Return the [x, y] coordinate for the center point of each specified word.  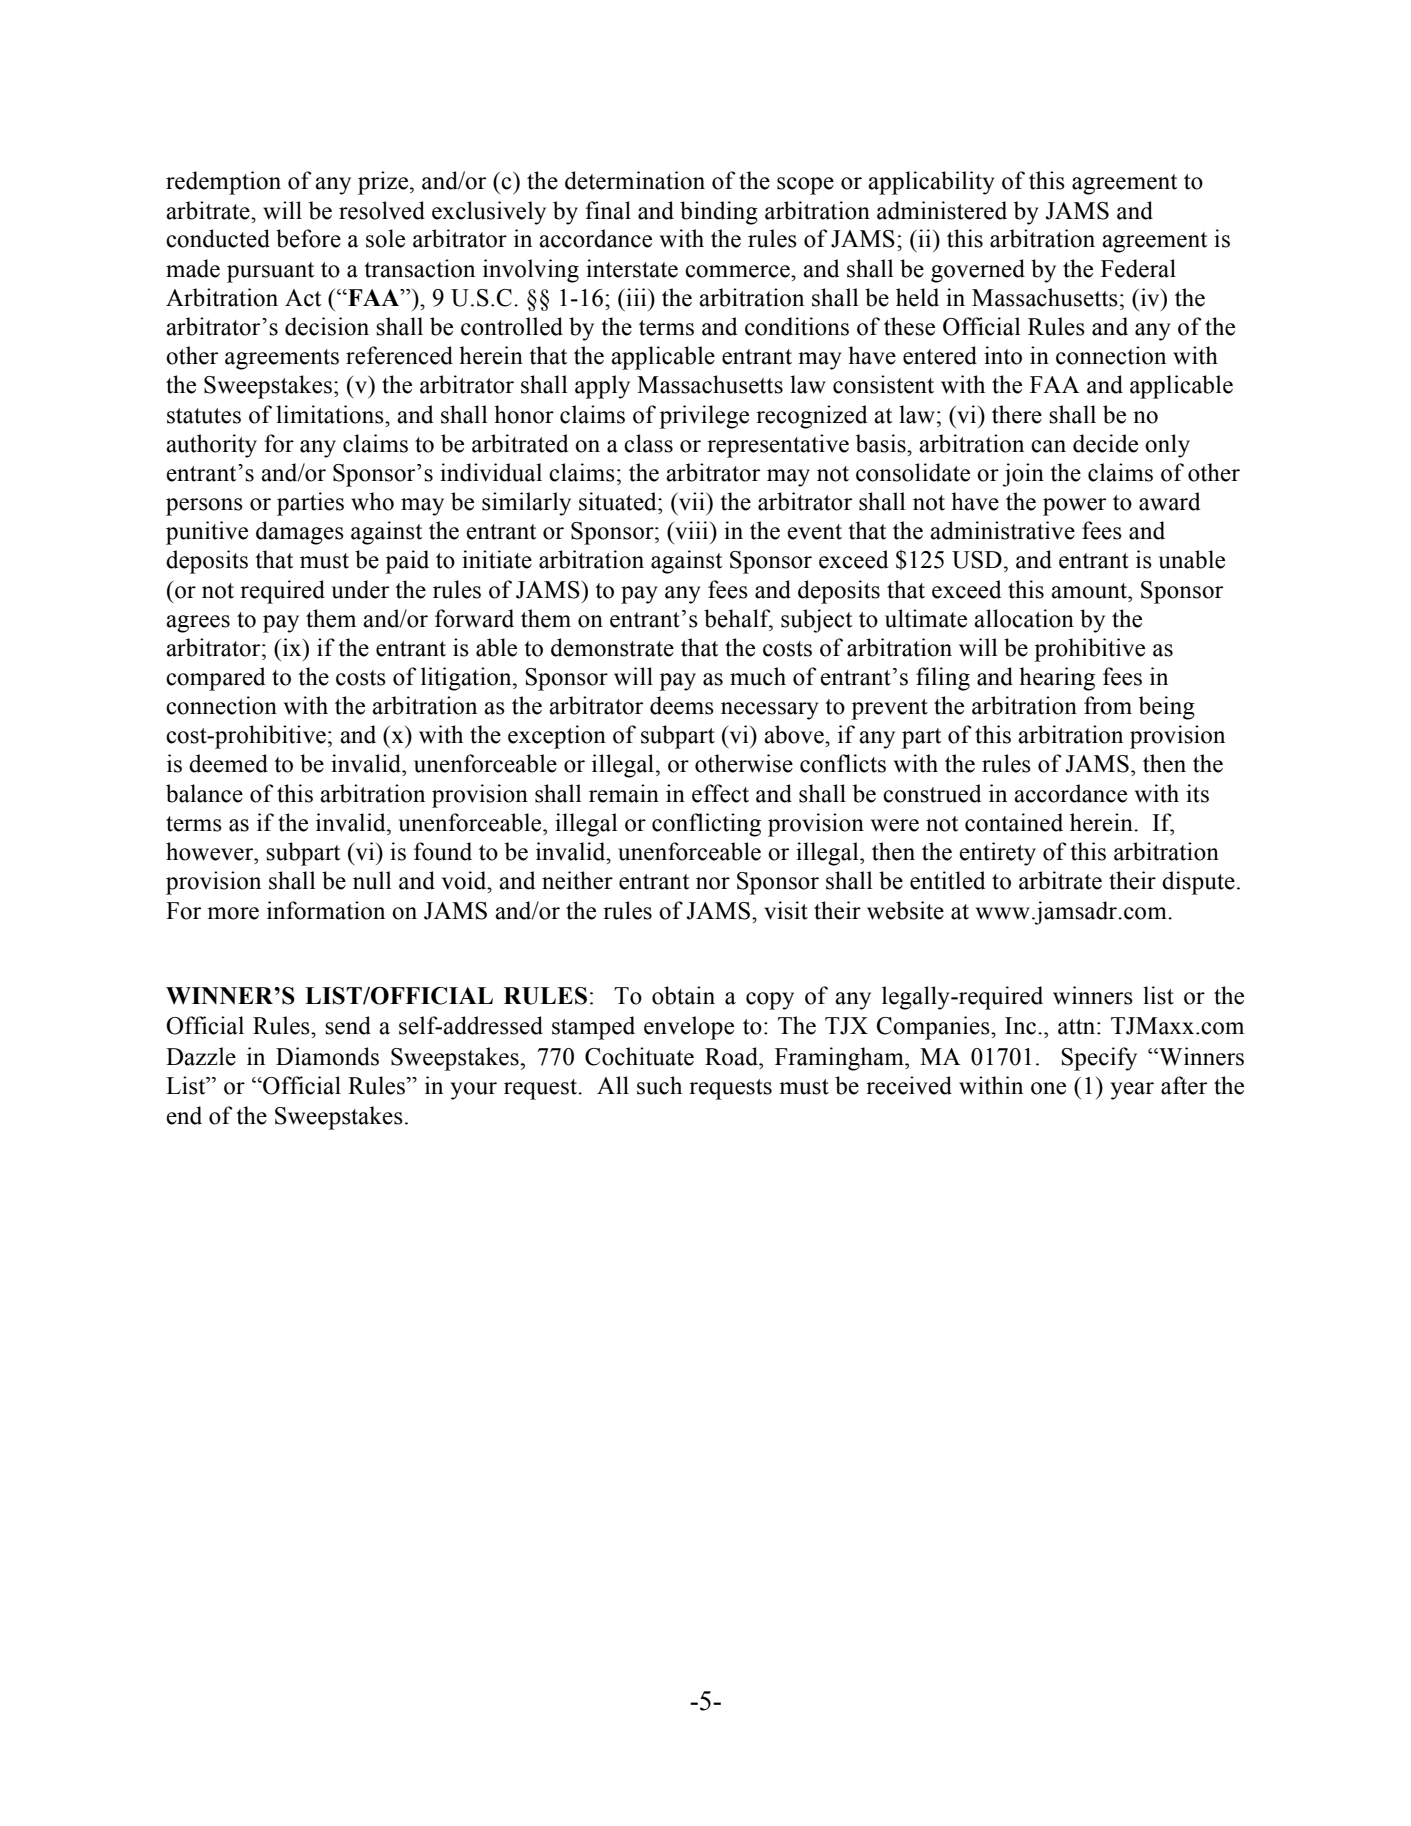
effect [720, 793]
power [1074, 507]
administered [942, 210]
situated [619, 501]
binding [719, 213]
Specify [1099, 1059]
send [348, 1025]
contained [1014, 822]
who [372, 501]
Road [733, 1056]
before [308, 238]
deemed [228, 763]
